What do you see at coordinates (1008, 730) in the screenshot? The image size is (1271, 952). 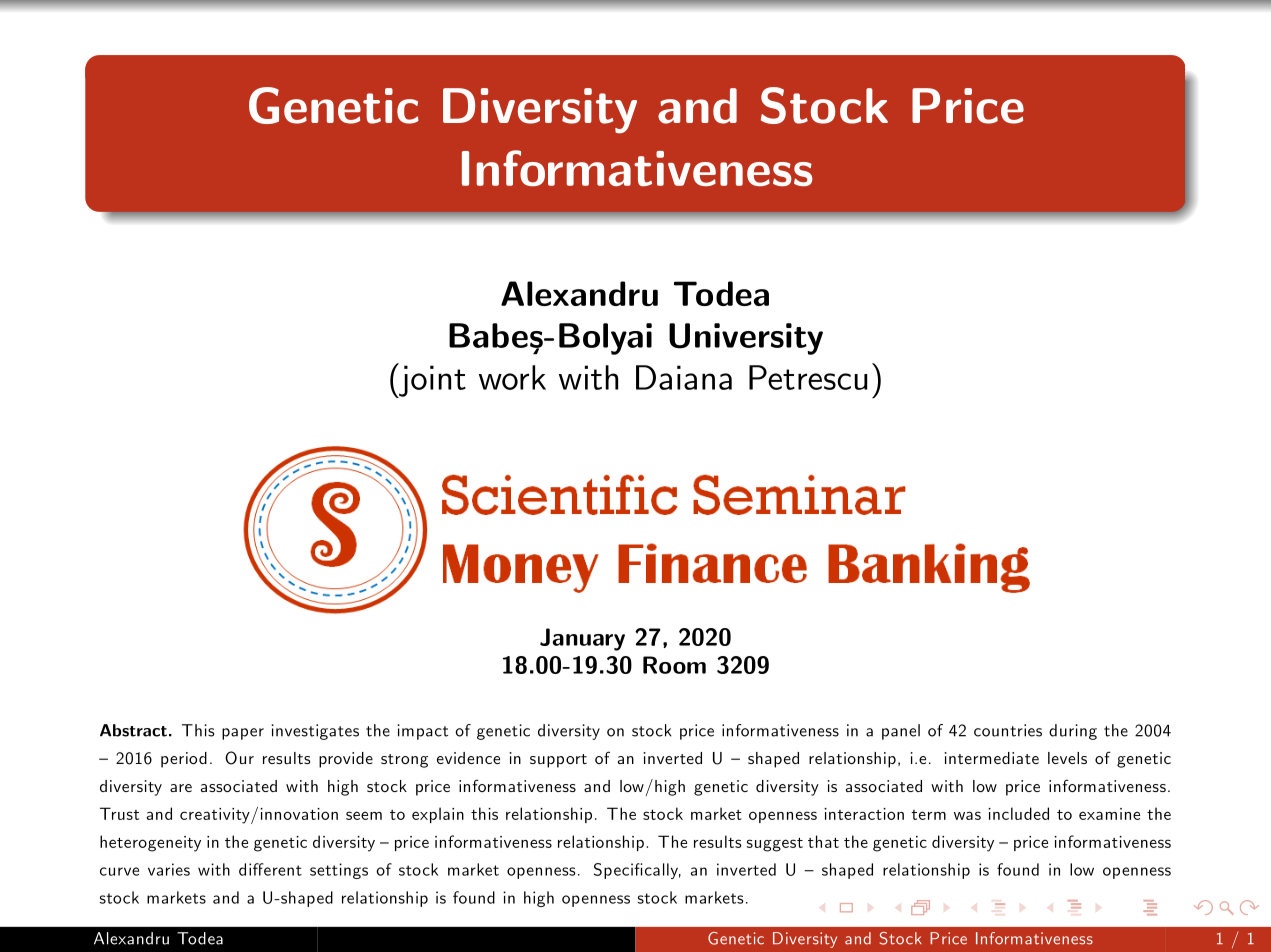 I see `countries` at bounding box center [1008, 730].
